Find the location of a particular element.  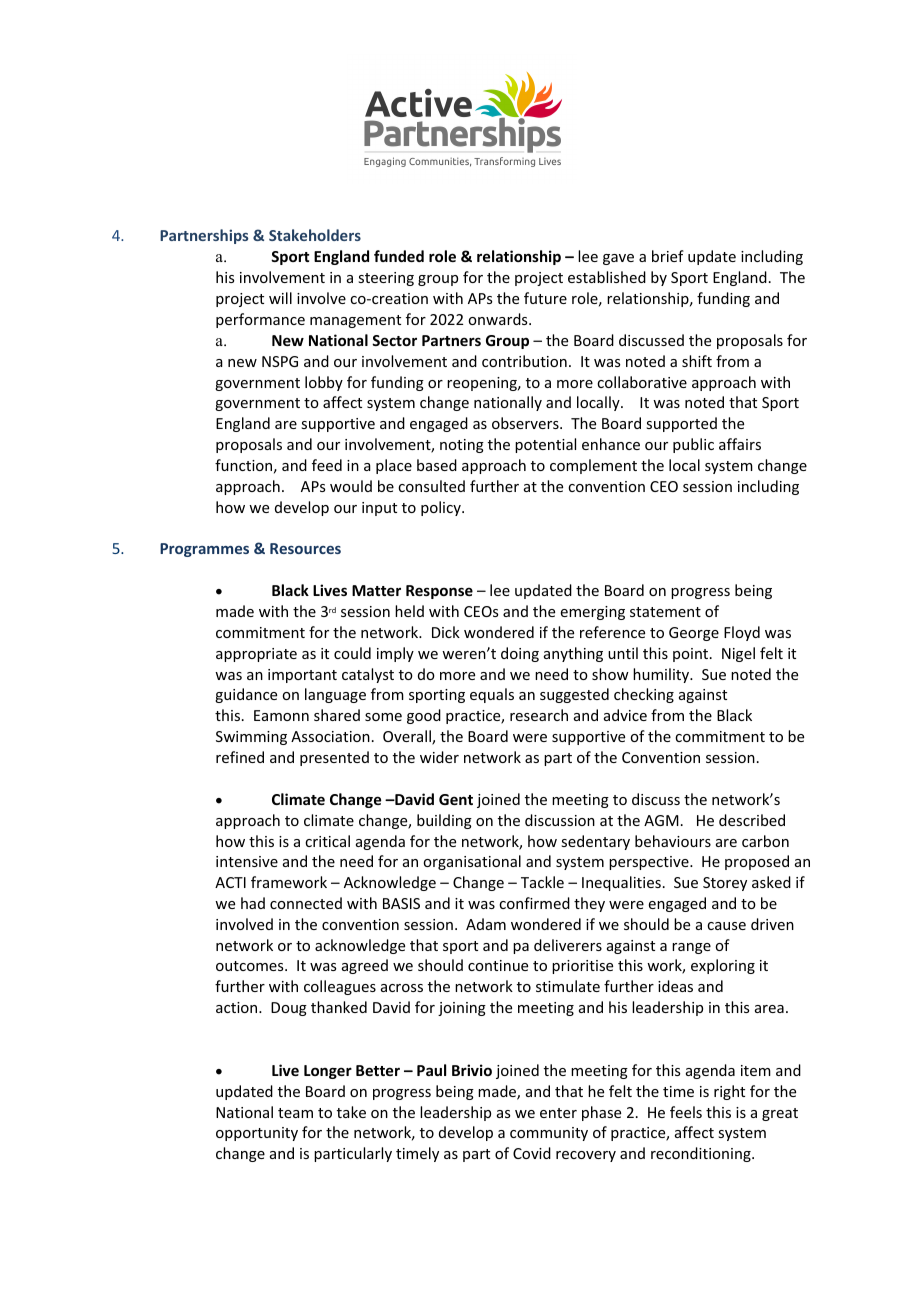

humility is located at coordinates (662, 675).
